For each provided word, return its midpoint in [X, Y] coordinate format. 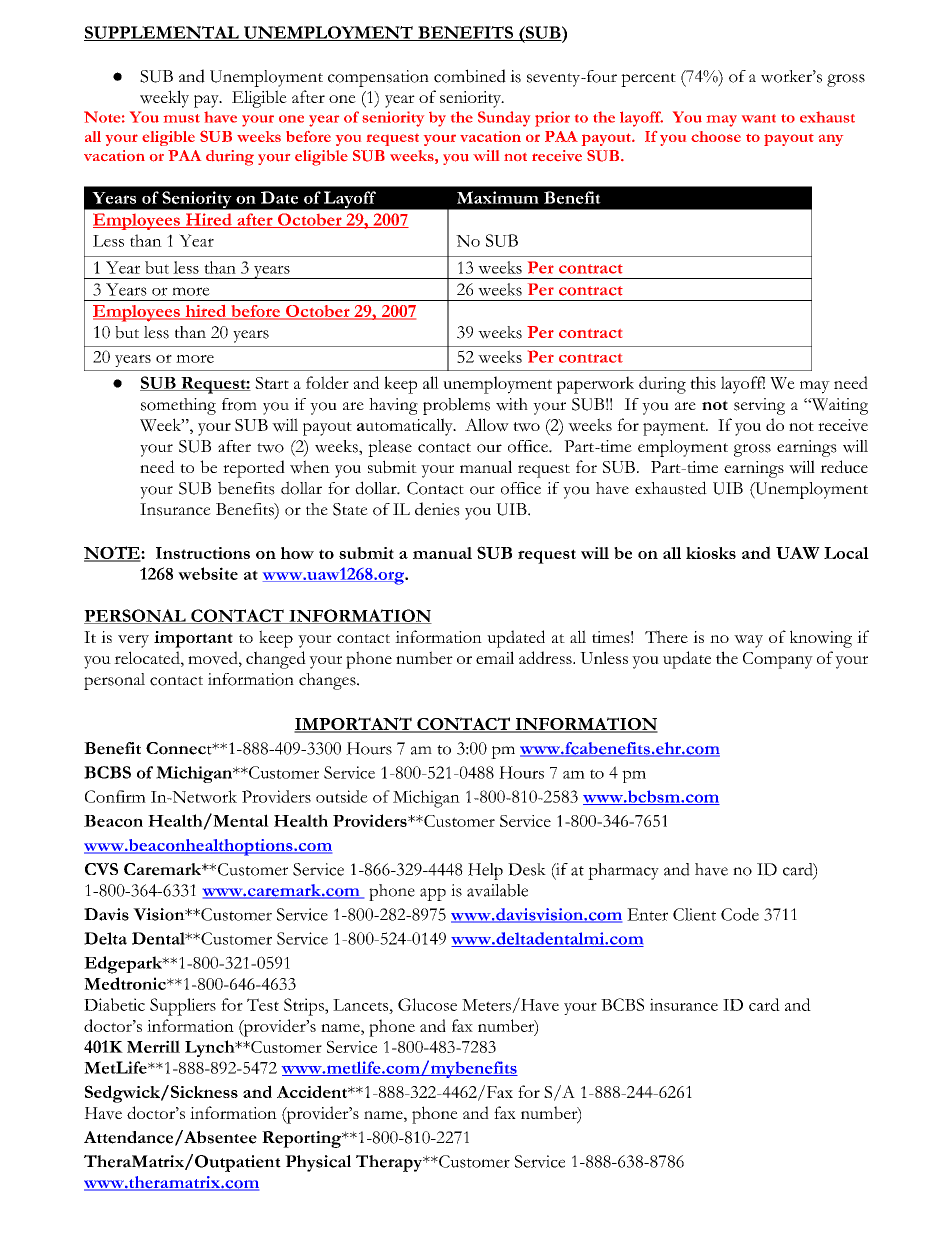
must [182, 118]
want [759, 118]
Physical [318, 1163]
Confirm [115, 796]
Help [485, 871]
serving [759, 406]
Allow [487, 425]
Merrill [153, 1046]
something [178, 406]
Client [694, 914]
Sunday [504, 119]
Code [740, 914]
